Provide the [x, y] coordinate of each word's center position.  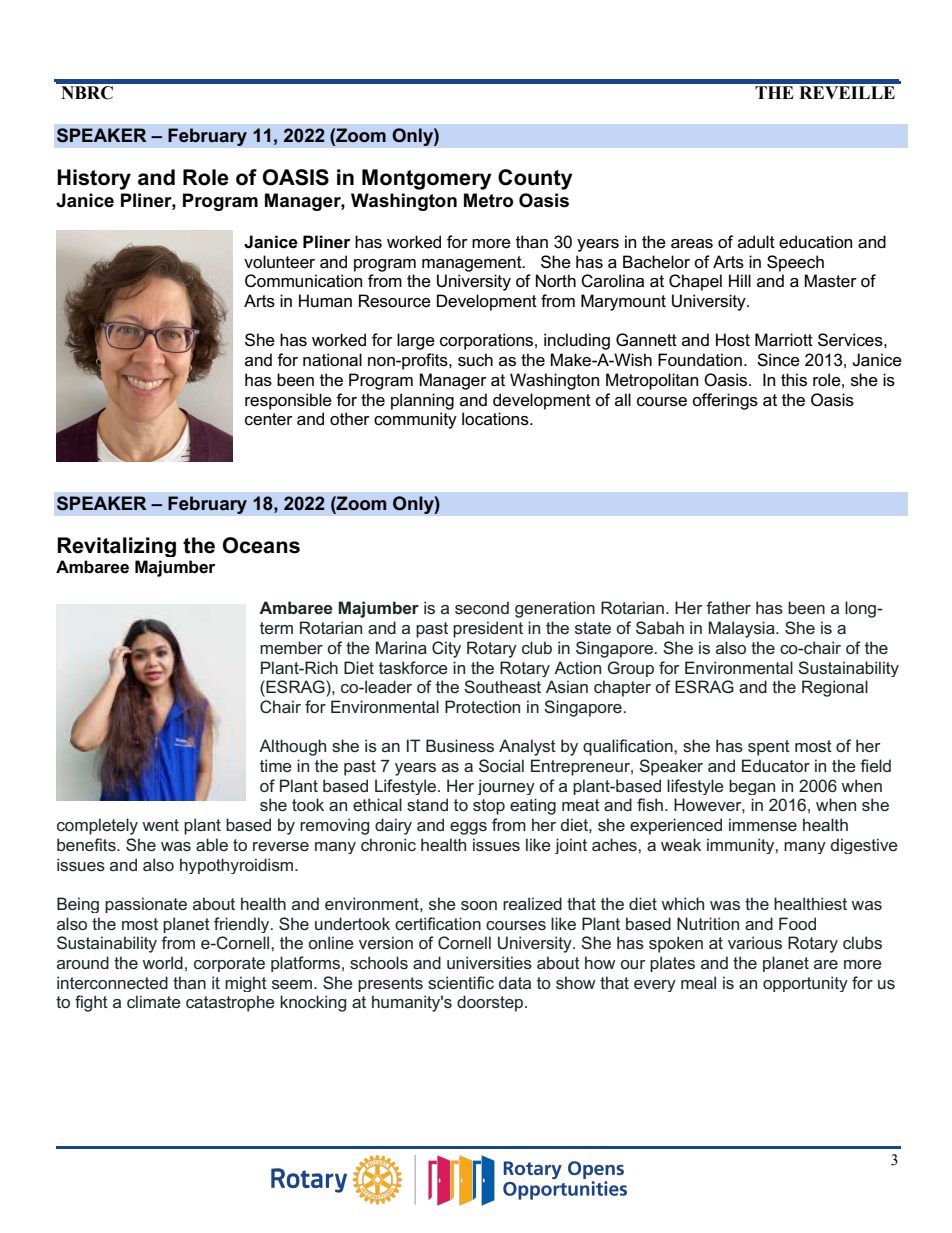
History [94, 179]
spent [769, 748]
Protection [482, 706]
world [162, 962]
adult [756, 242]
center [269, 419]
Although [292, 747]
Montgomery [427, 179]
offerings [725, 401]
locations [496, 419]
